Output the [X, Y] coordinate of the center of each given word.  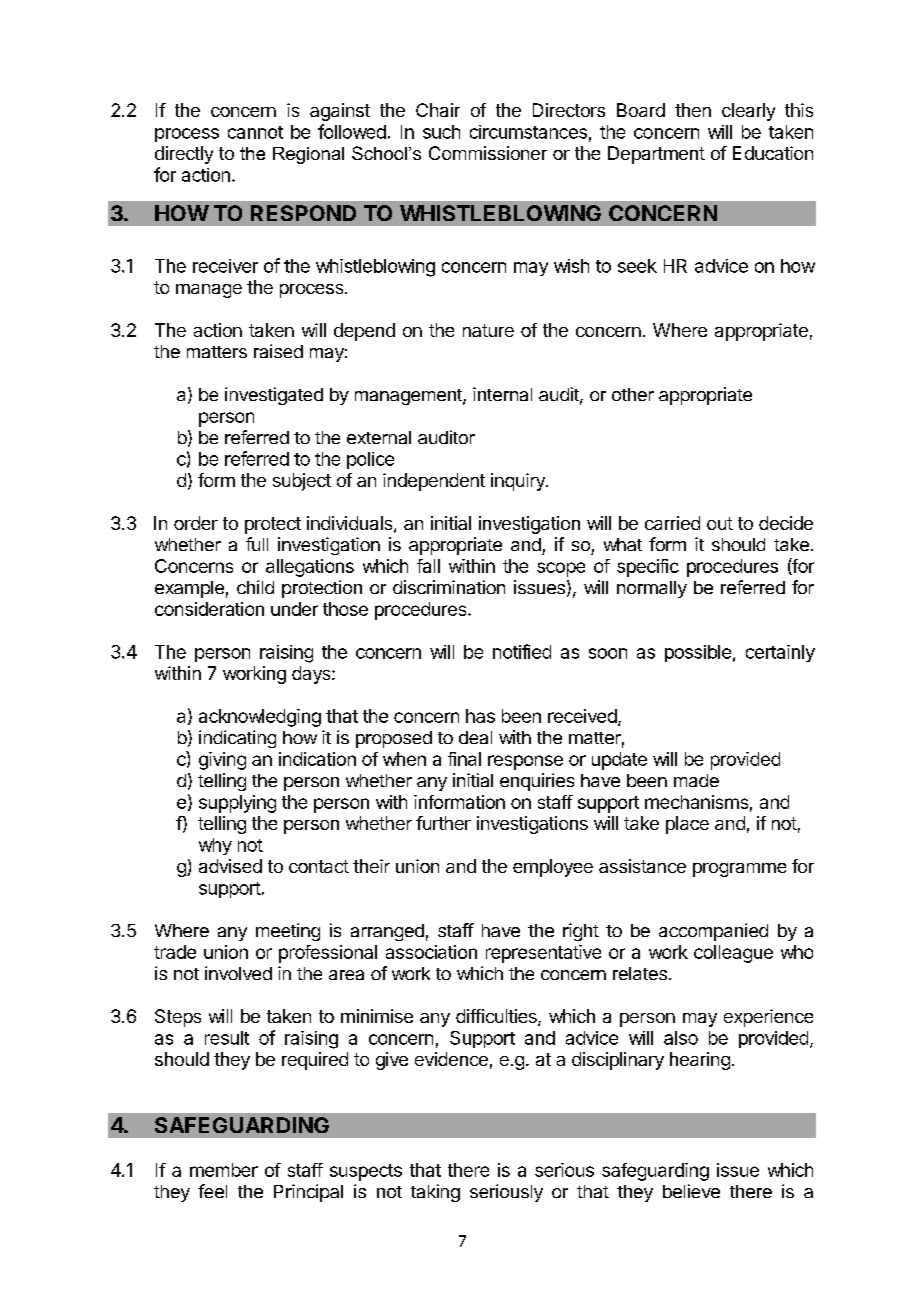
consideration [209, 609]
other [633, 394]
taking [435, 1193]
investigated [274, 396]
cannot [255, 132]
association [431, 952]
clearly [748, 112]
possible [698, 653]
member [224, 1170]
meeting [288, 932]
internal [502, 394]
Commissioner [488, 153]
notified [522, 651]
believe [691, 1191]
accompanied [713, 932]
